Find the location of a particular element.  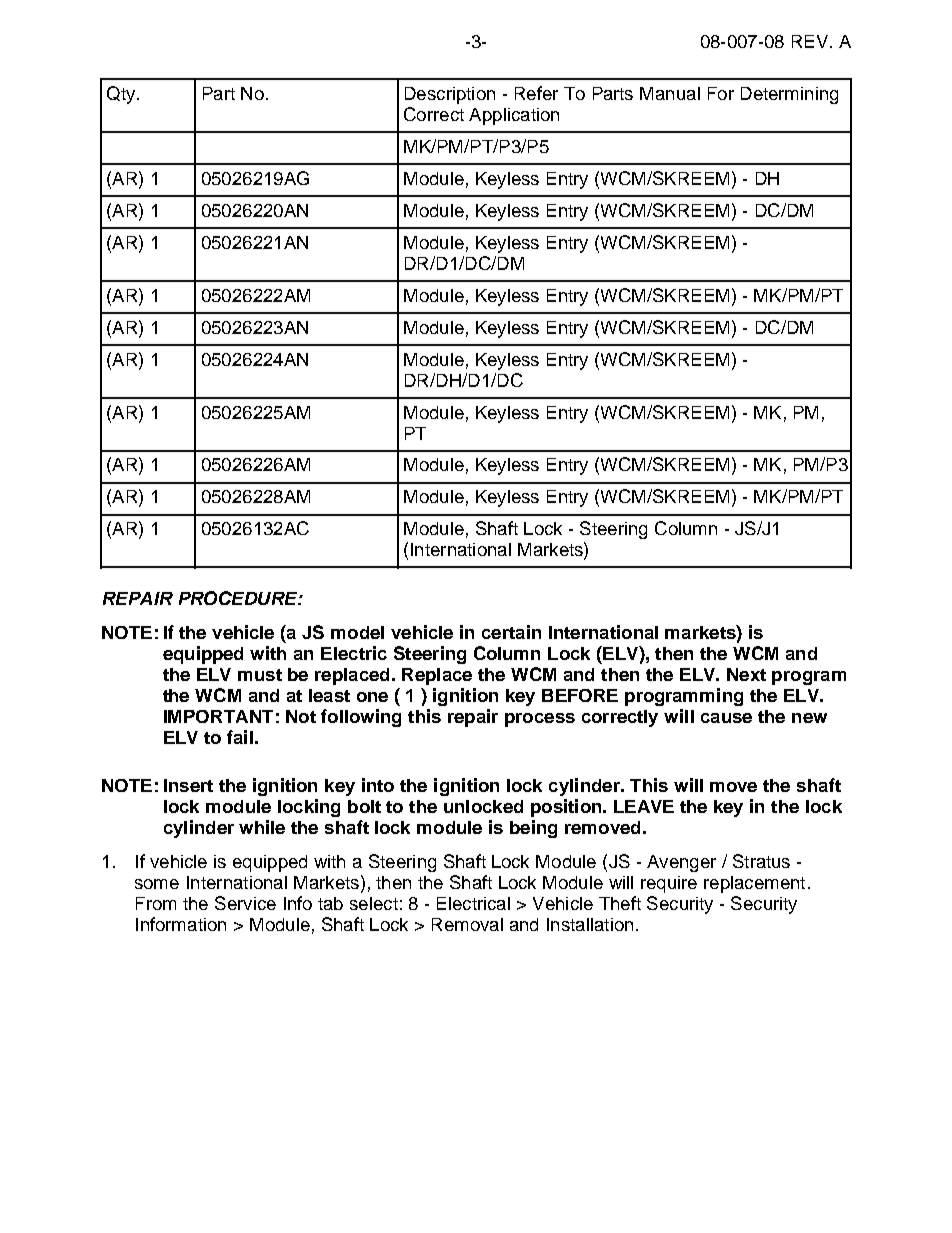

certain is located at coordinates (511, 632).
